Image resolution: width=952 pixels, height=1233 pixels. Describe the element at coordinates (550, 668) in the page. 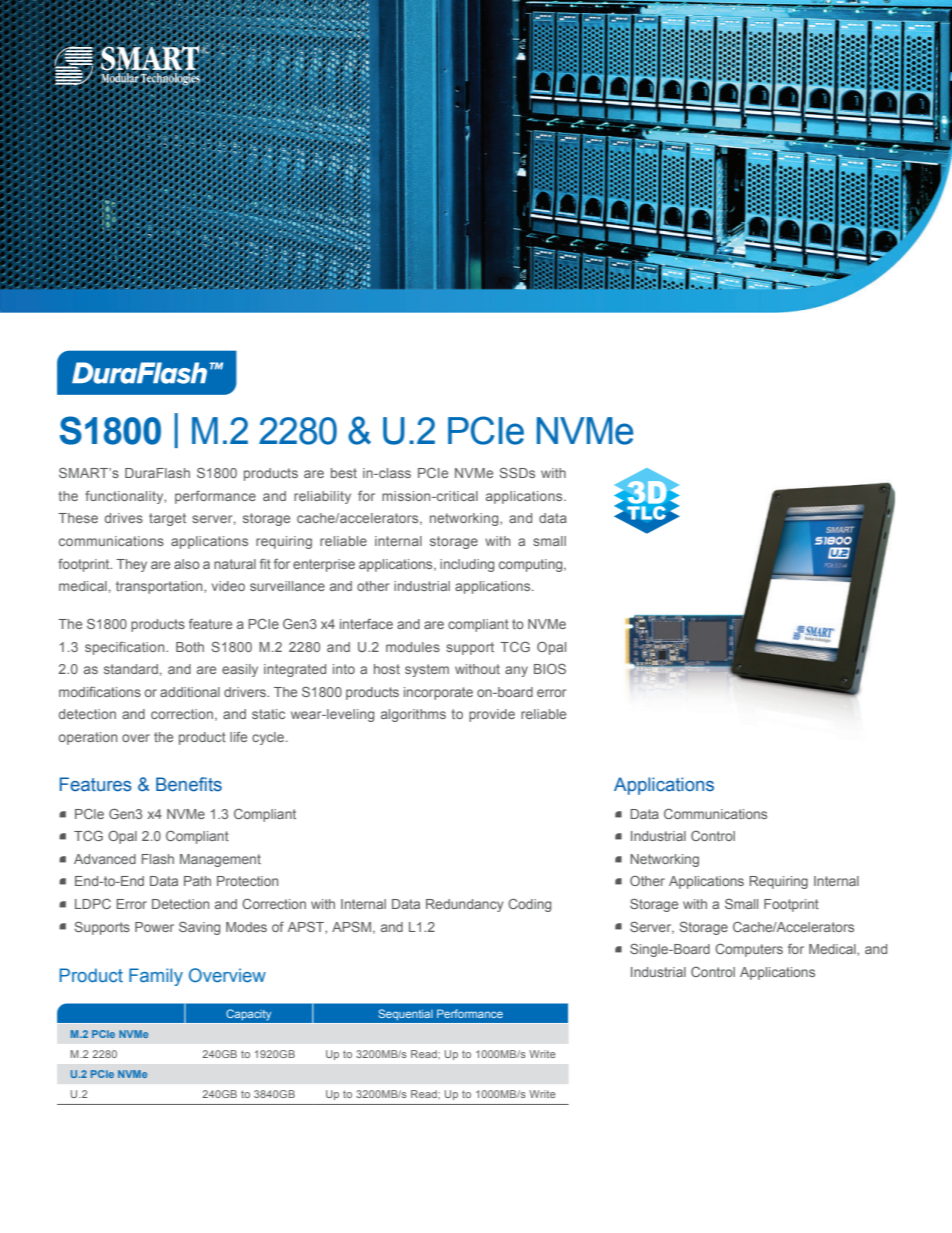

I see `BIOS` at that location.
